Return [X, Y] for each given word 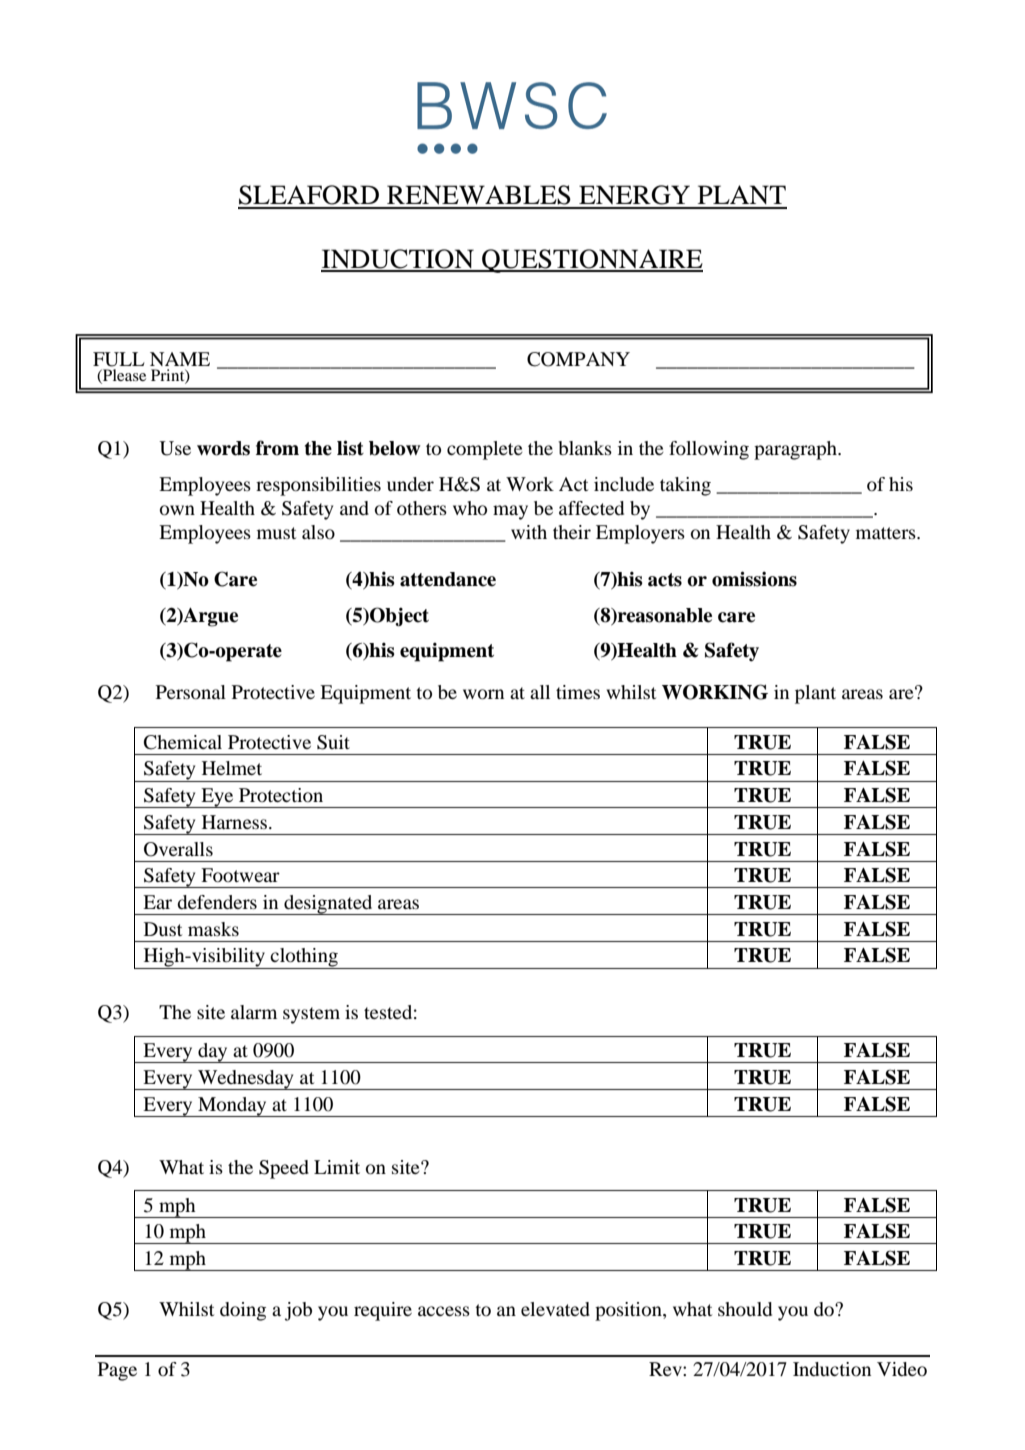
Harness [236, 822]
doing [243, 1311]
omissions [754, 579]
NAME [180, 359]
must [276, 533]
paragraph [796, 450]
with [529, 532]
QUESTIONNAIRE [591, 261]
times [578, 692]
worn [483, 694]
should [745, 1309]
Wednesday [246, 1080]
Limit [337, 1167]
